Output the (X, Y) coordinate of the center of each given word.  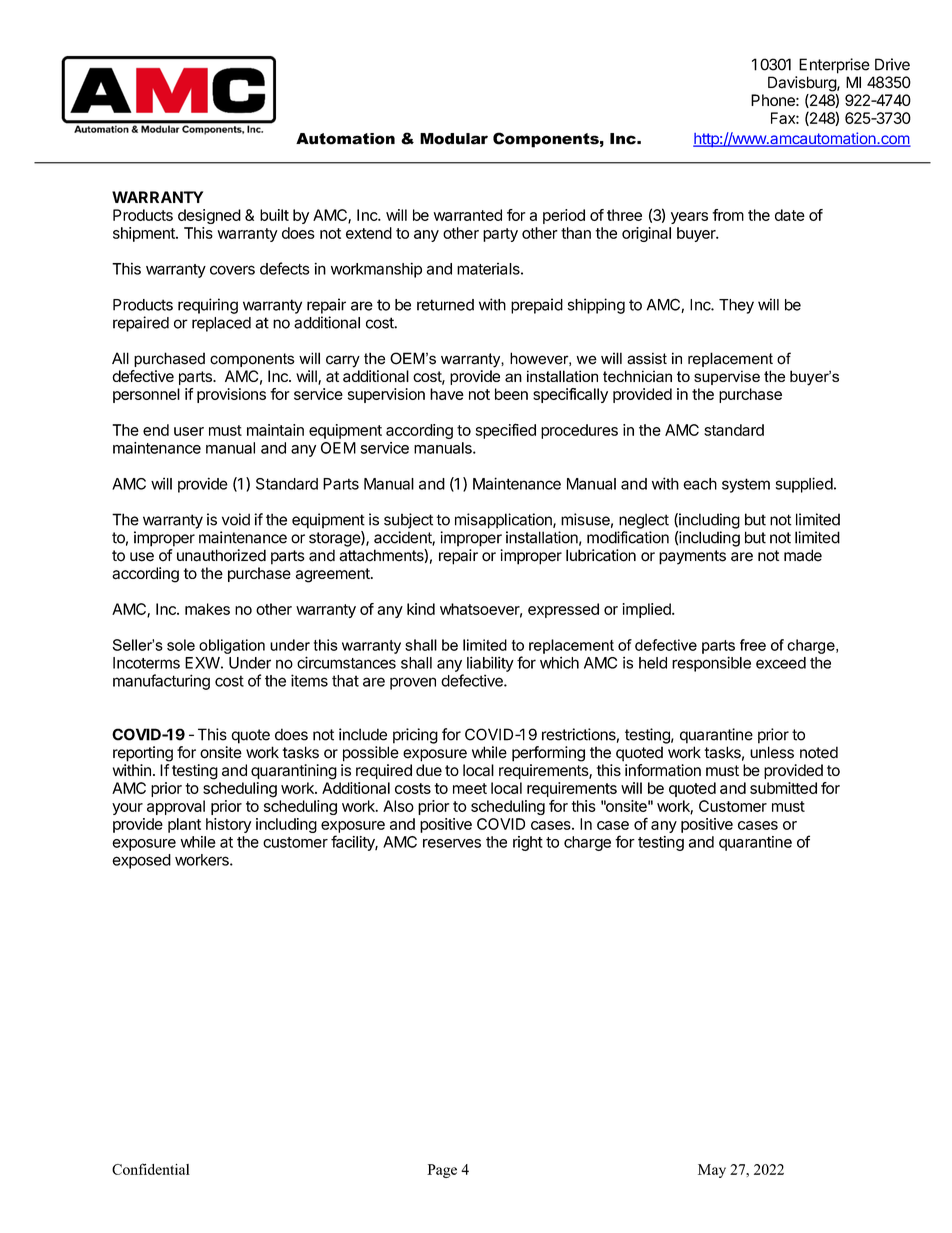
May (712, 1171)
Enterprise (834, 66)
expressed (563, 610)
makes (207, 609)
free (753, 645)
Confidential (151, 1169)
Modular (454, 139)
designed (209, 216)
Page (442, 1171)
